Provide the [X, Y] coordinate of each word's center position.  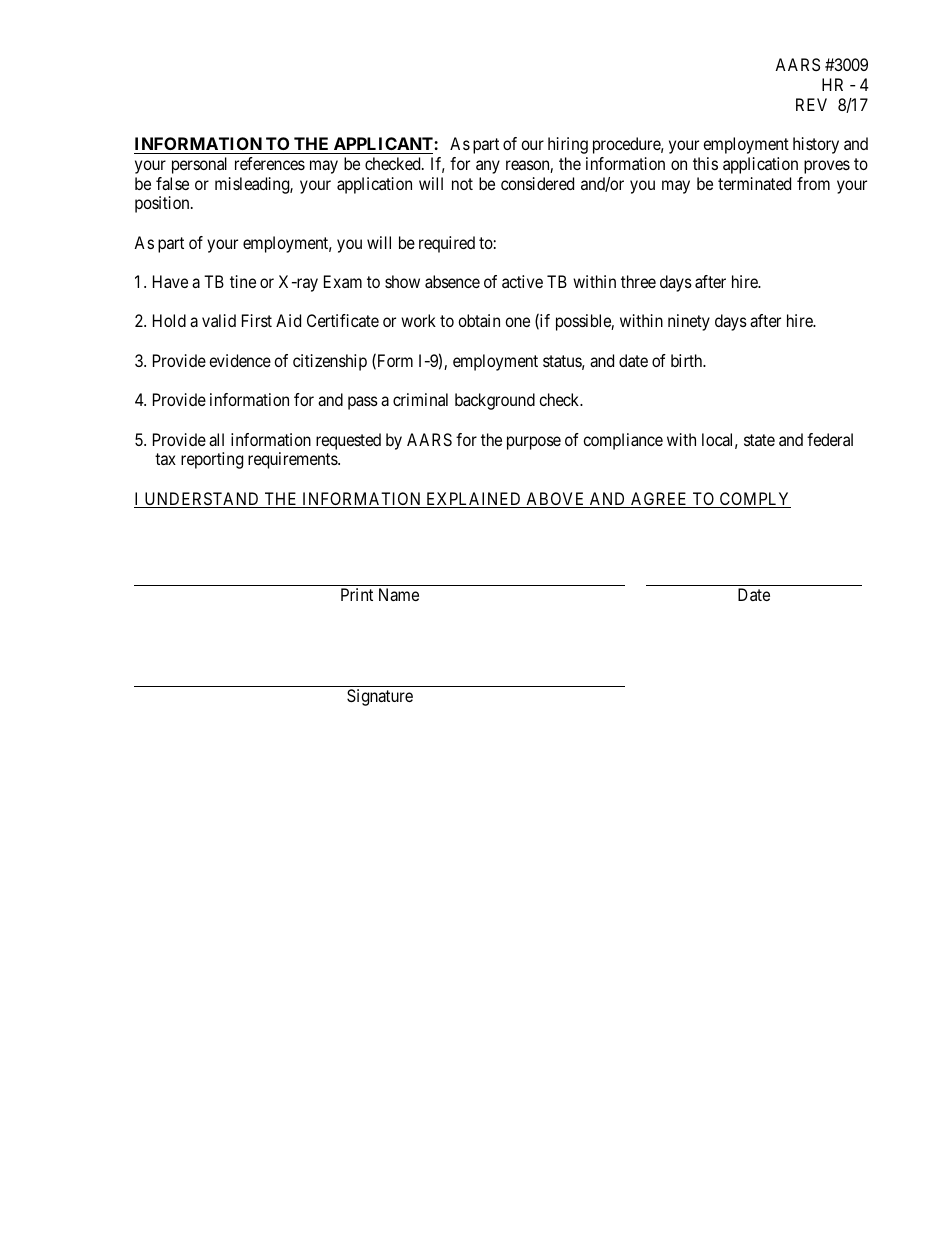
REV [811, 104]
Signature [380, 697]
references [270, 163]
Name [399, 594]
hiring [568, 145]
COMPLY [754, 500]
